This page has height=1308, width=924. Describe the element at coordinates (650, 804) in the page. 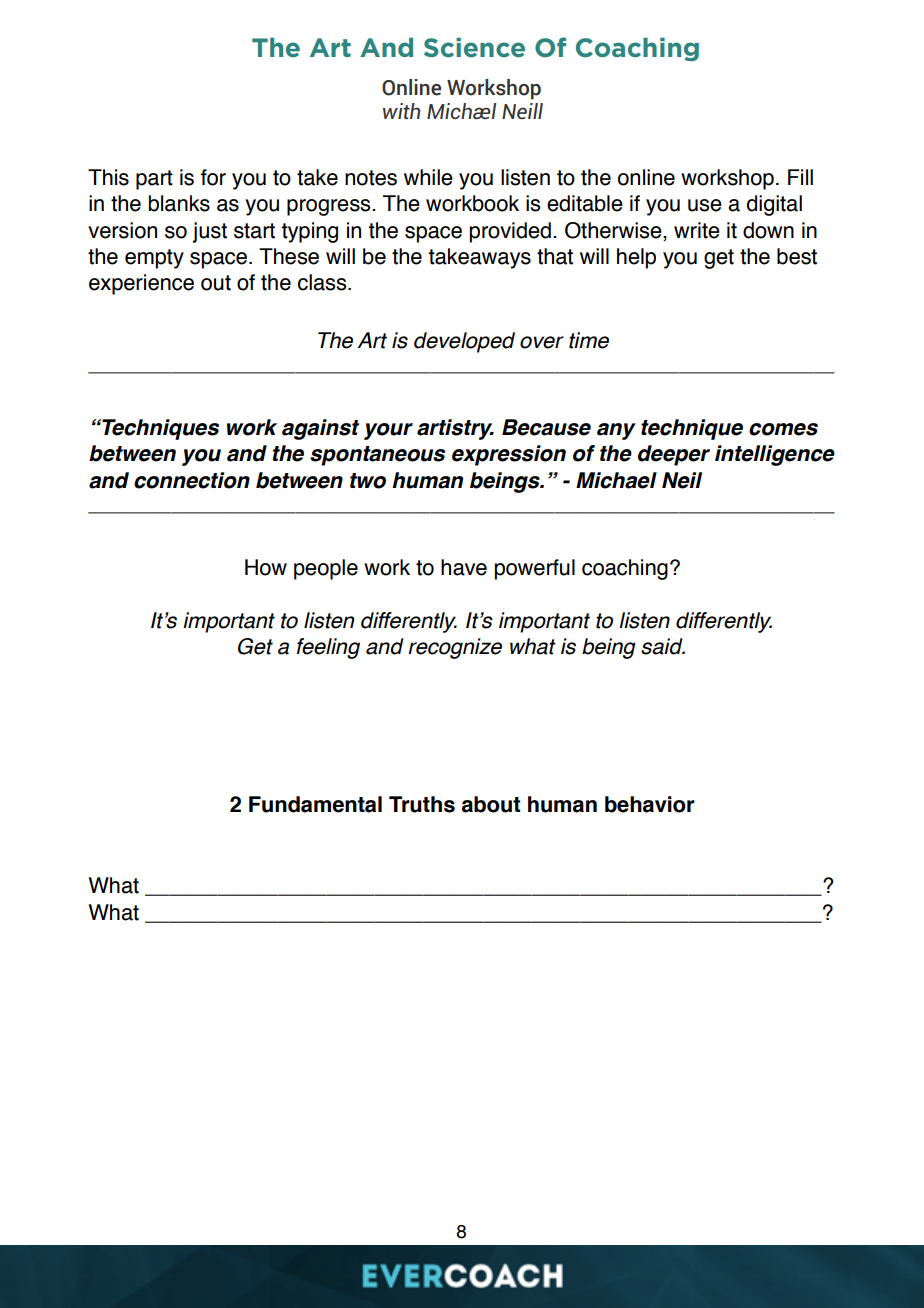

I see `behavior` at that location.
